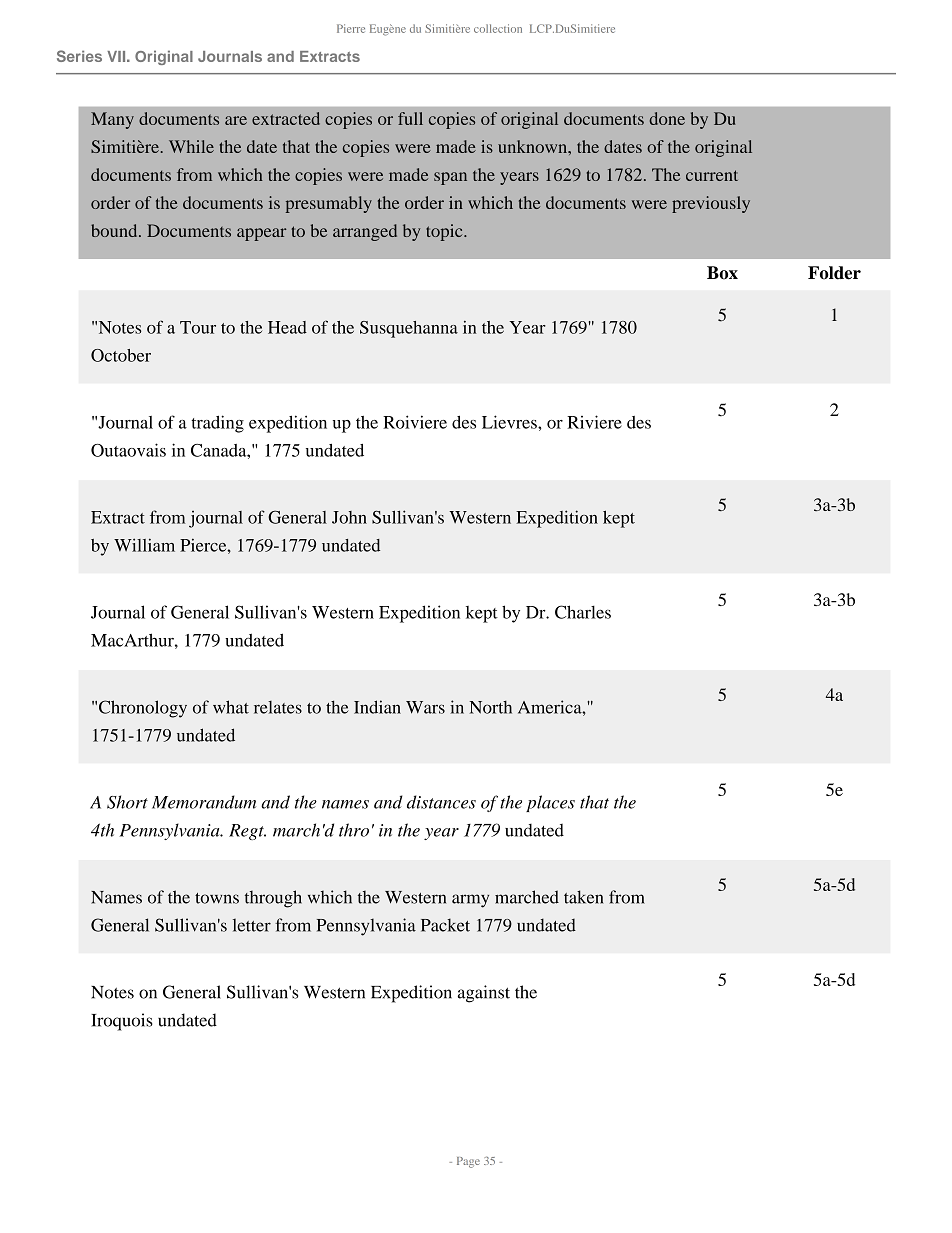 Image resolution: width=952 pixels, height=1233 pixels. I want to click on North, so click(490, 707).
